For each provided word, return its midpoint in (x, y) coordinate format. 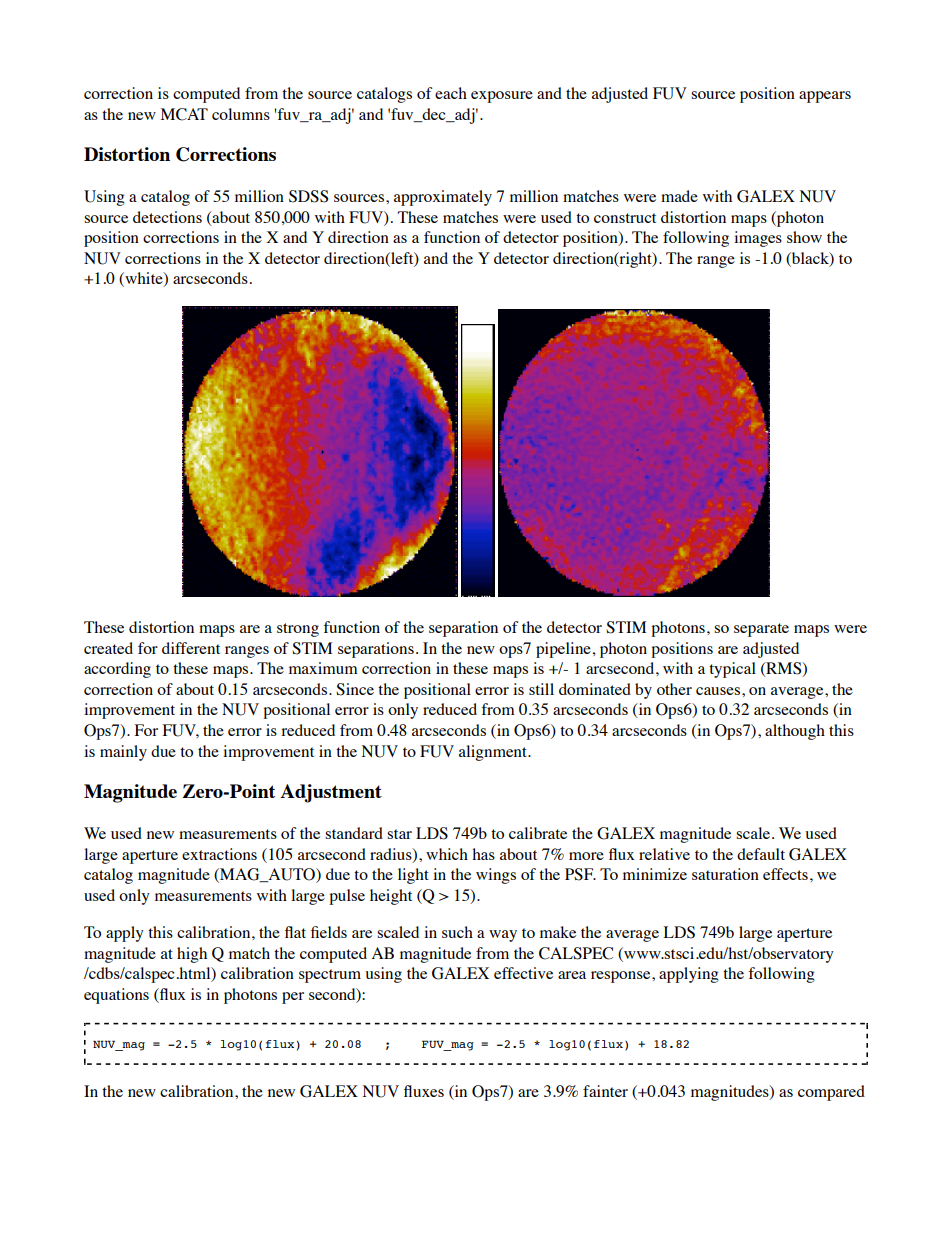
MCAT (184, 114)
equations (116, 996)
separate (761, 630)
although (795, 732)
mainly (123, 753)
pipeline (563, 650)
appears (825, 97)
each (451, 93)
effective (523, 973)
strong (298, 630)
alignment (494, 753)
